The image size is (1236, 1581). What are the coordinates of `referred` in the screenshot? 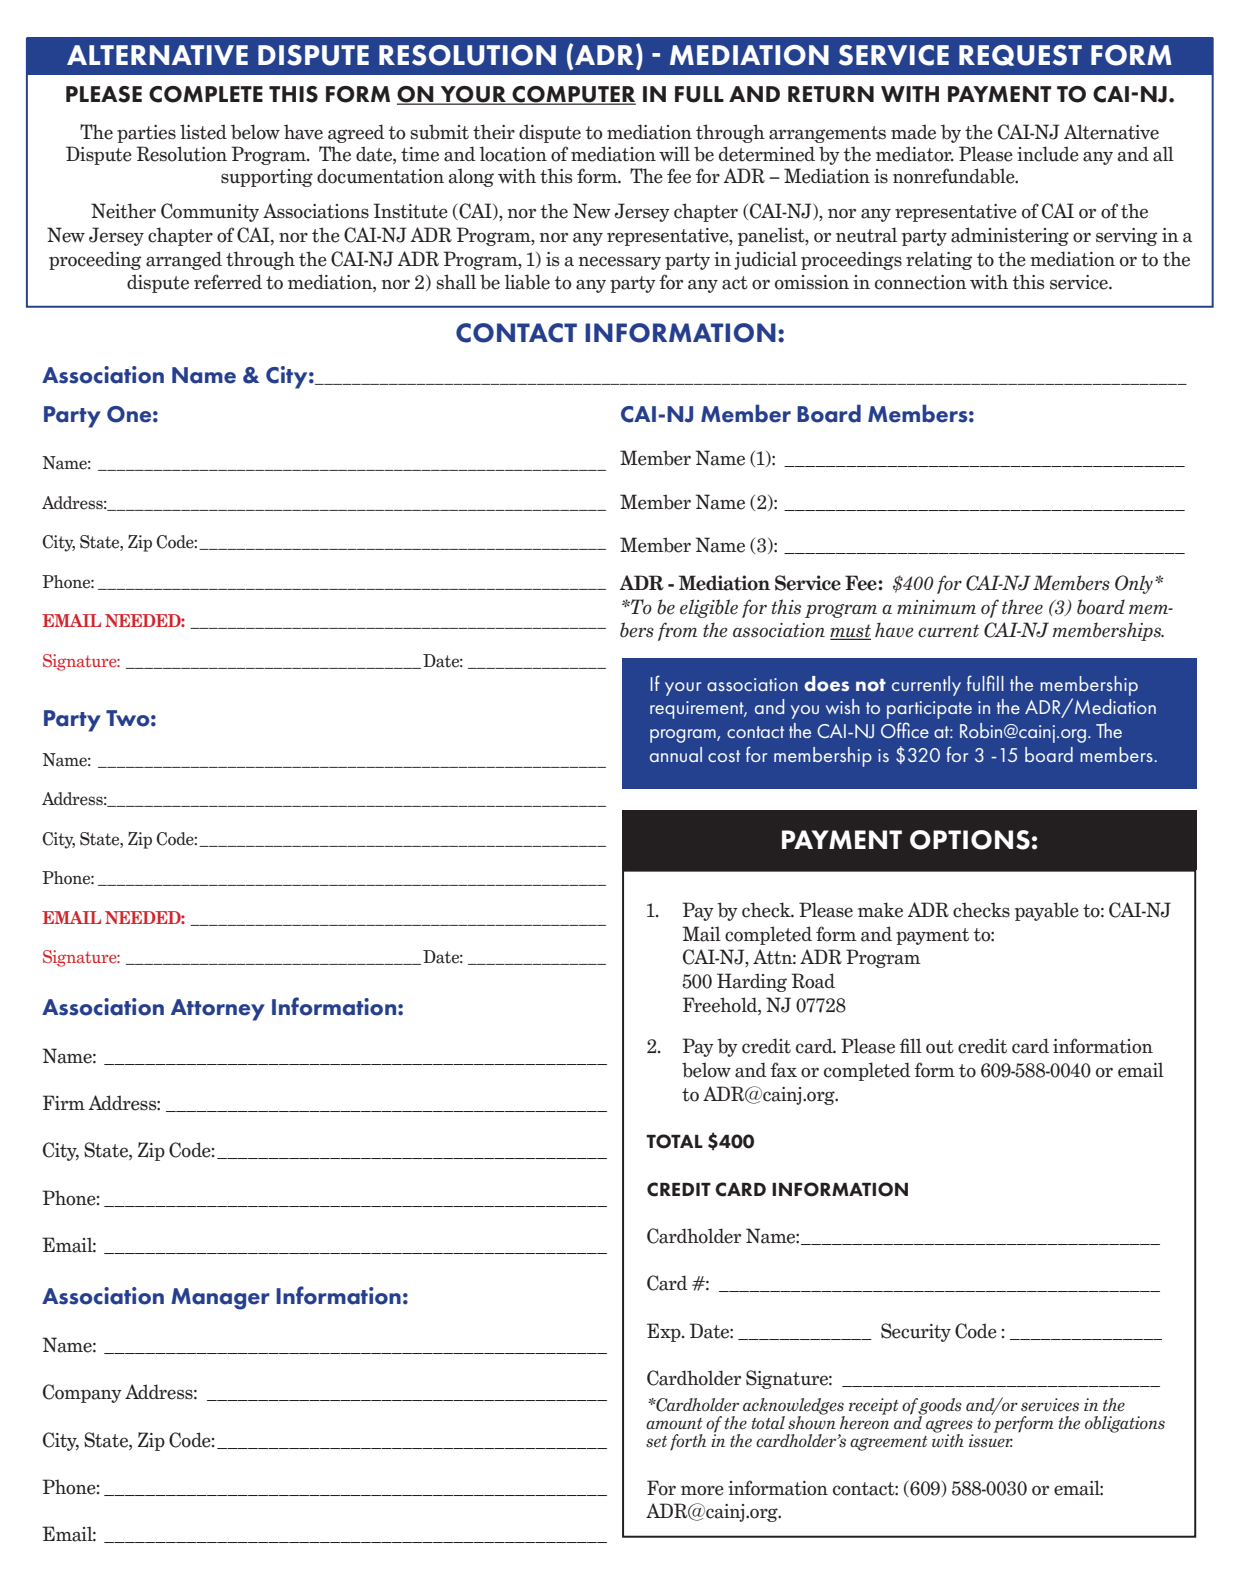 It's located at (228, 282).
